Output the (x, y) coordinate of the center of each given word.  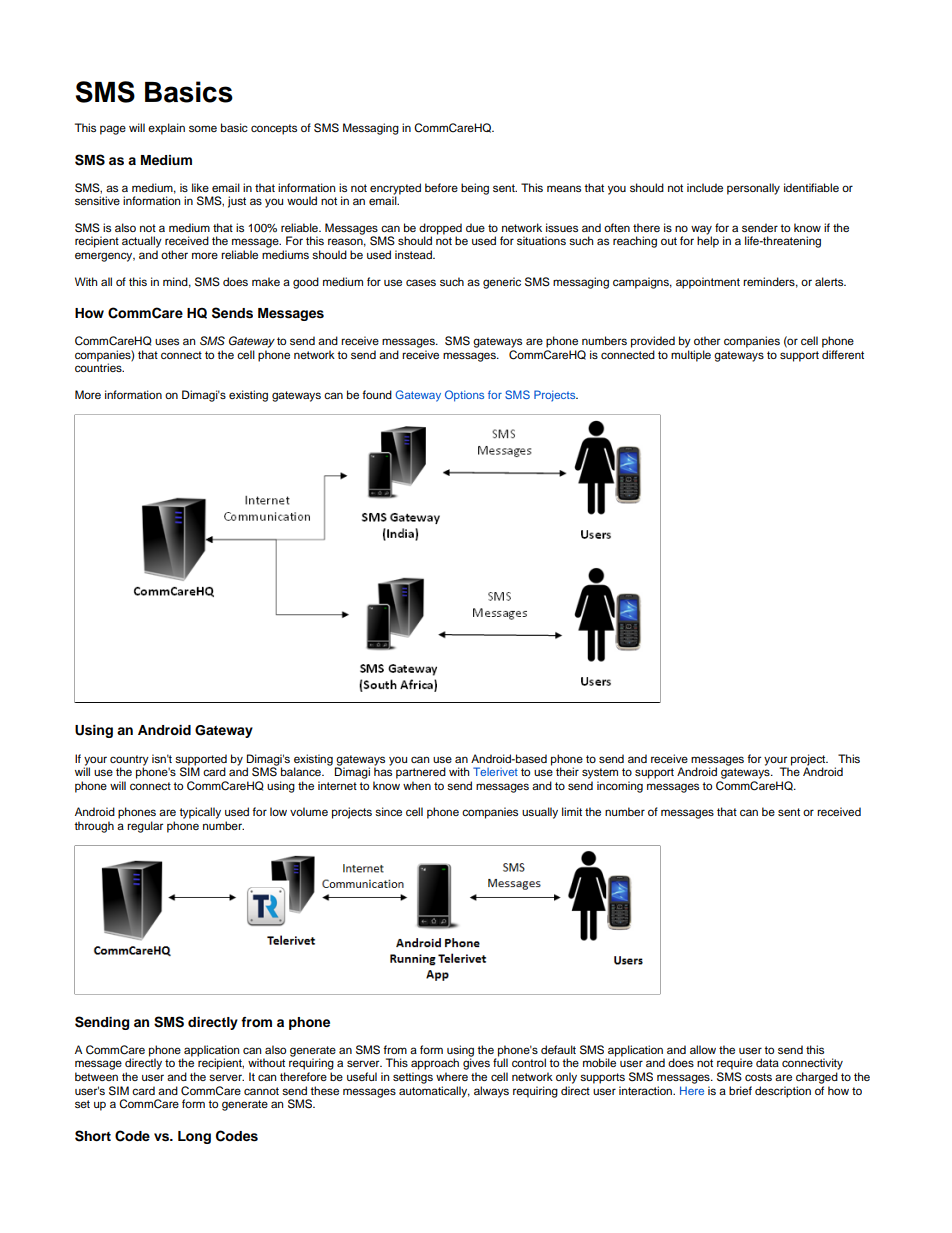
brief (740, 1090)
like (200, 187)
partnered (421, 773)
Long (194, 1137)
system (600, 773)
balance (302, 771)
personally (753, 189)
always (491, 1092)
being (475, 189)
